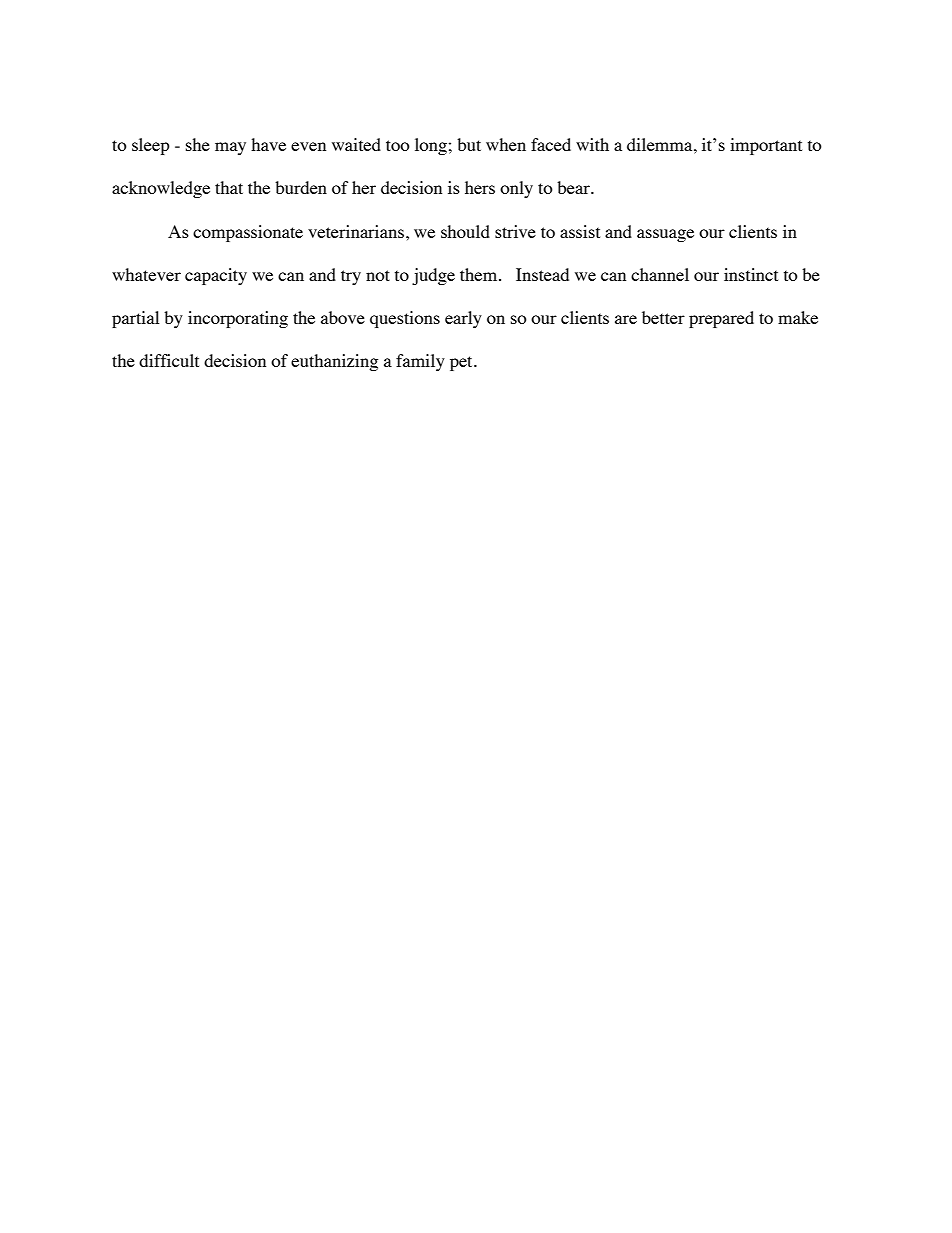 The width and height of the screenshot is (952, 1233). I want to click on may, so click(230, 148).
